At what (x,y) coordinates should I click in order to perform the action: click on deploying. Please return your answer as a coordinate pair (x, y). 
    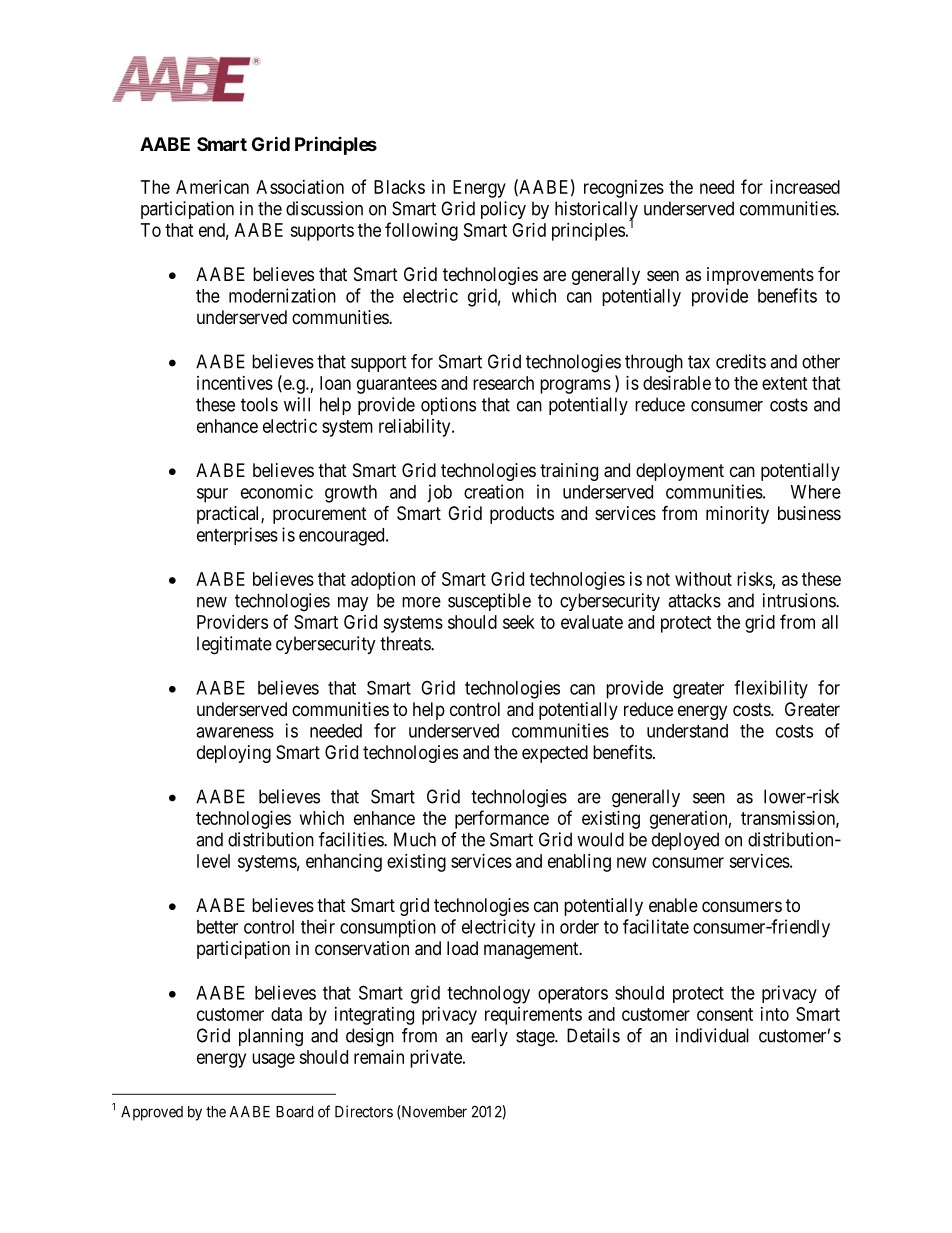
    Looking at the image, I should click on (234, 754).
